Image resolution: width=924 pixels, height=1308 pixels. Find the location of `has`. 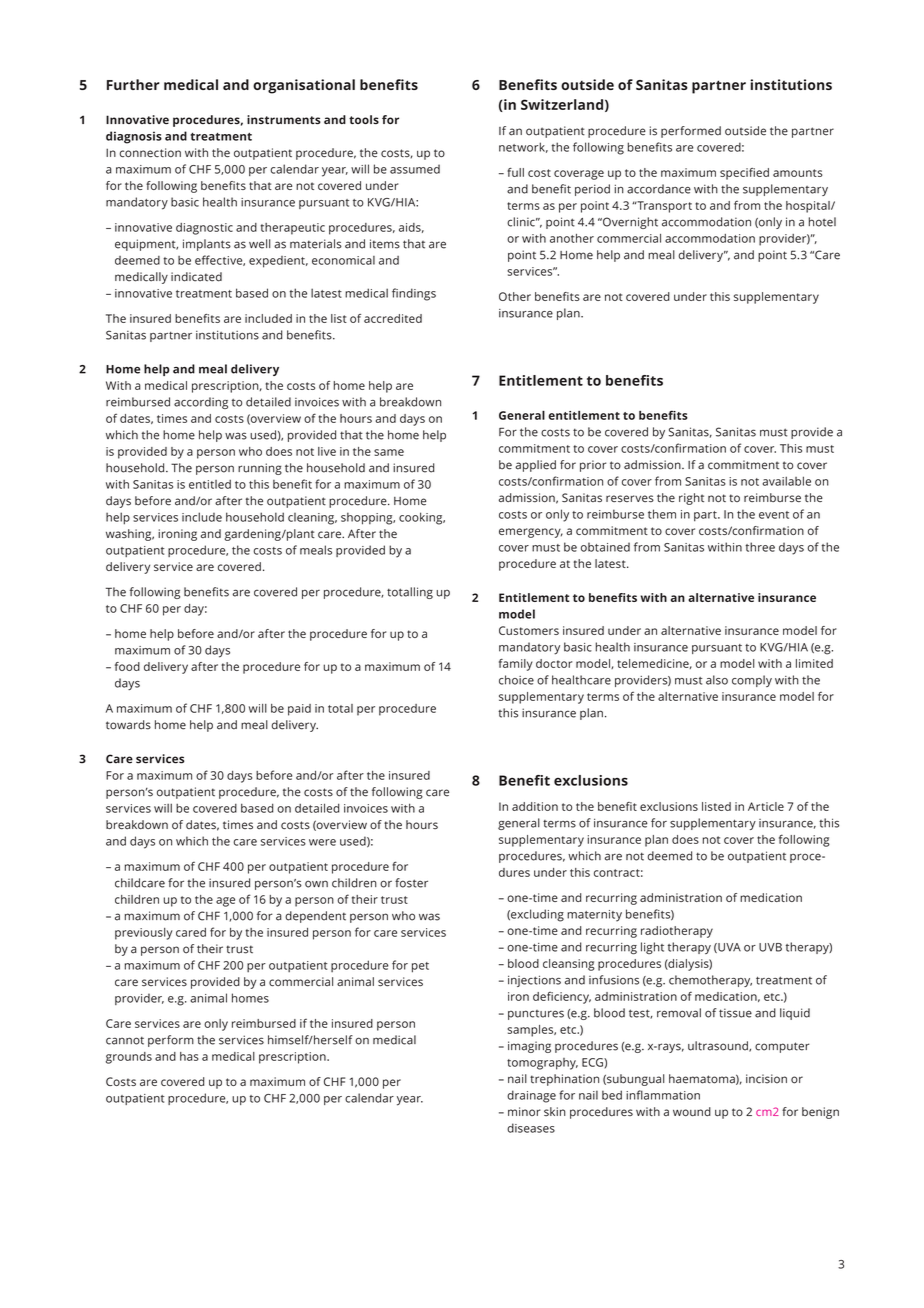

has is located at coordinates (189, 1056).
